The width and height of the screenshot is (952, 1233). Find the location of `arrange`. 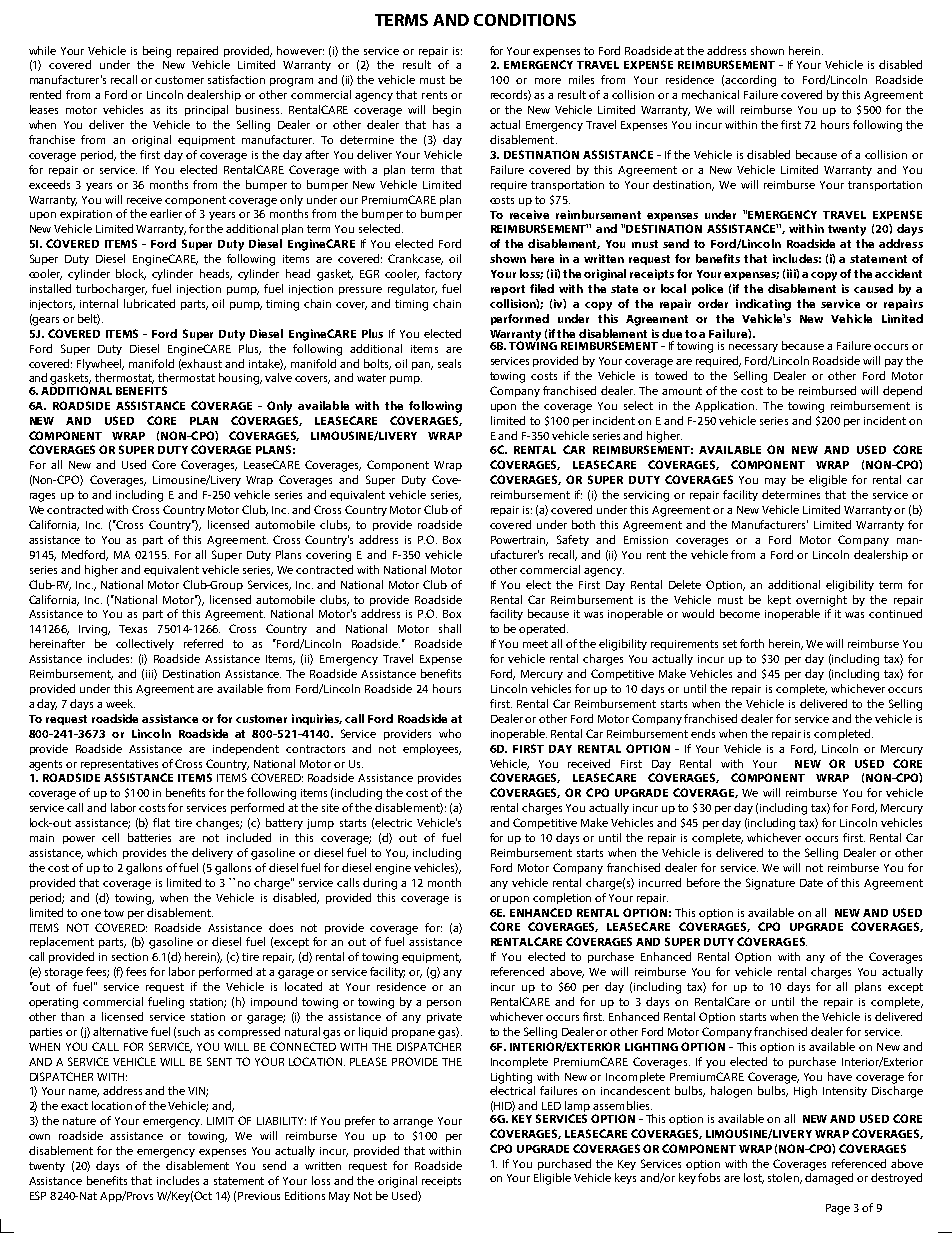

arrange is located at coordinates (413, 1123).
